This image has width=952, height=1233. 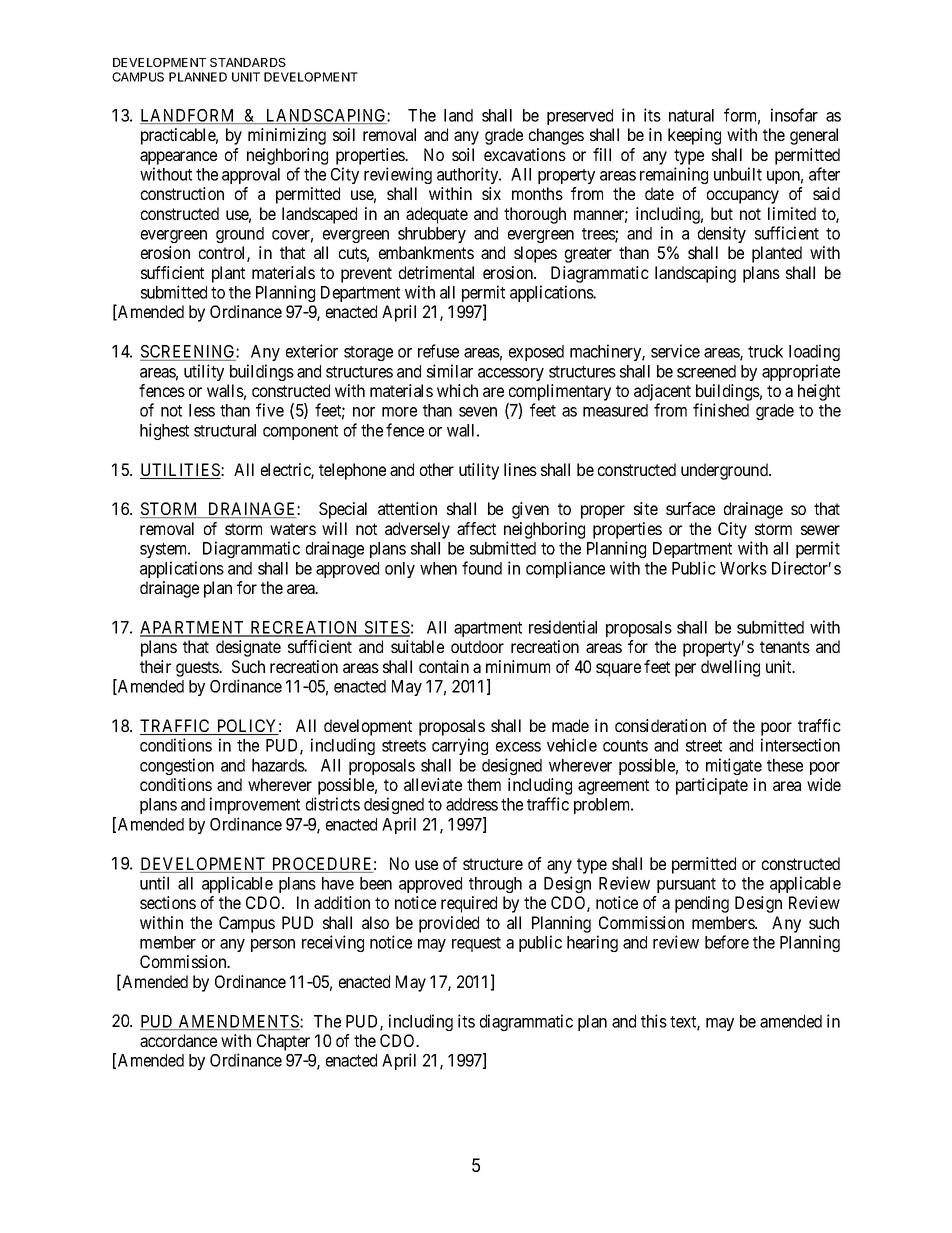 I want to click on STANDARDS, so click(x=248, y=62).
